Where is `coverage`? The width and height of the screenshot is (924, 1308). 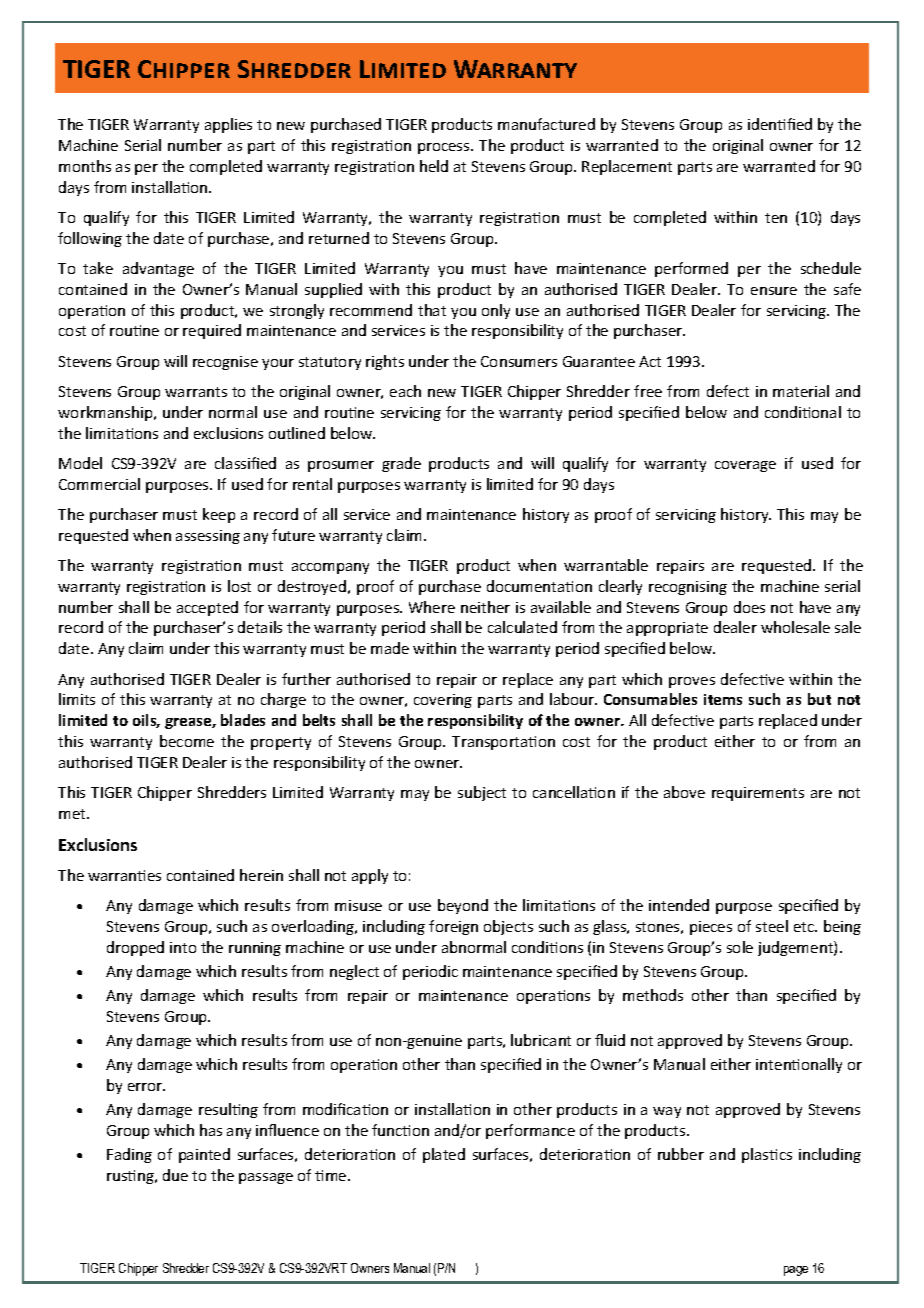 coverage is located at coordinates (745, 466).
